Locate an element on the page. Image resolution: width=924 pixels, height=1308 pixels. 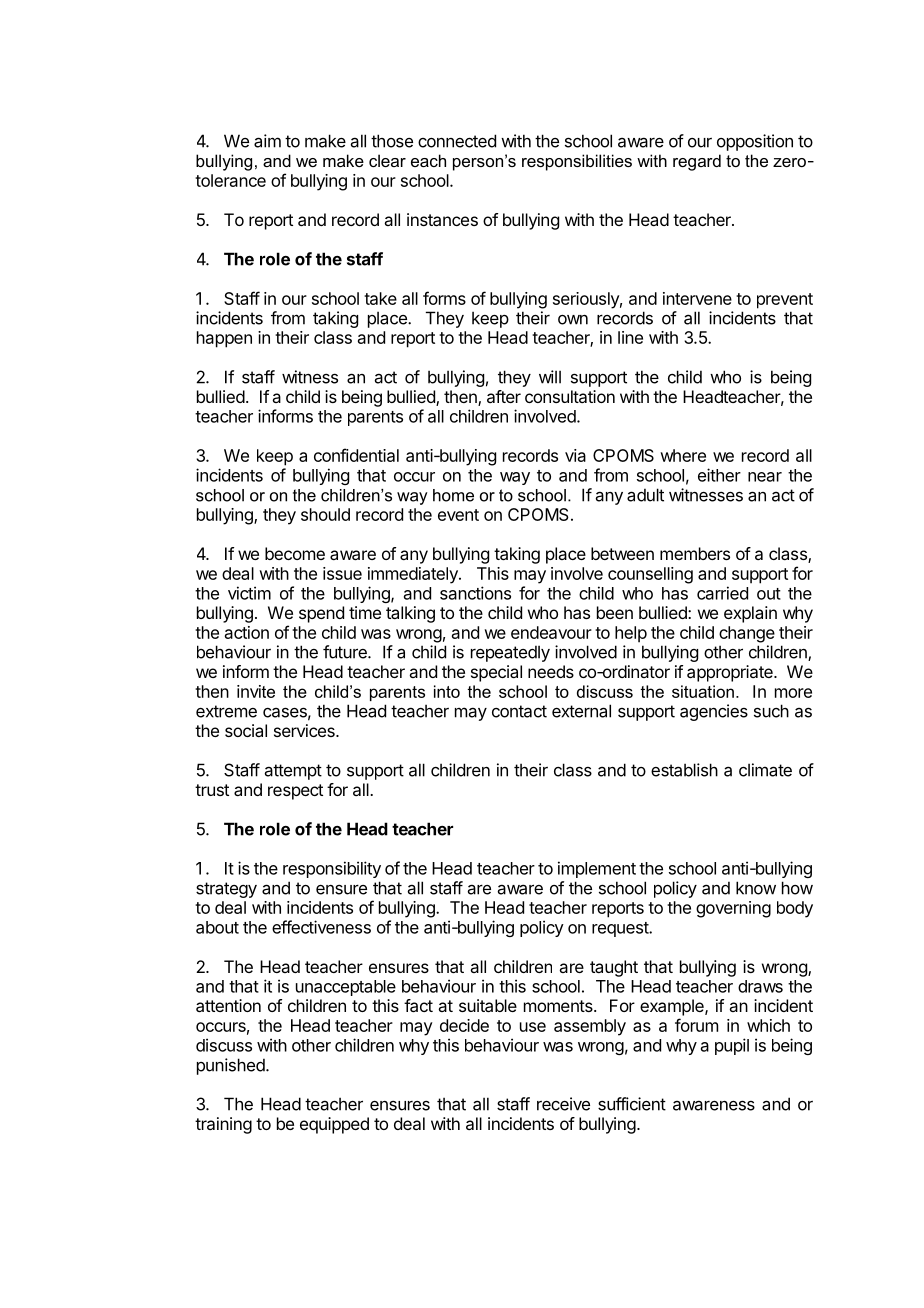
should is located at coordinates (325, 514).
